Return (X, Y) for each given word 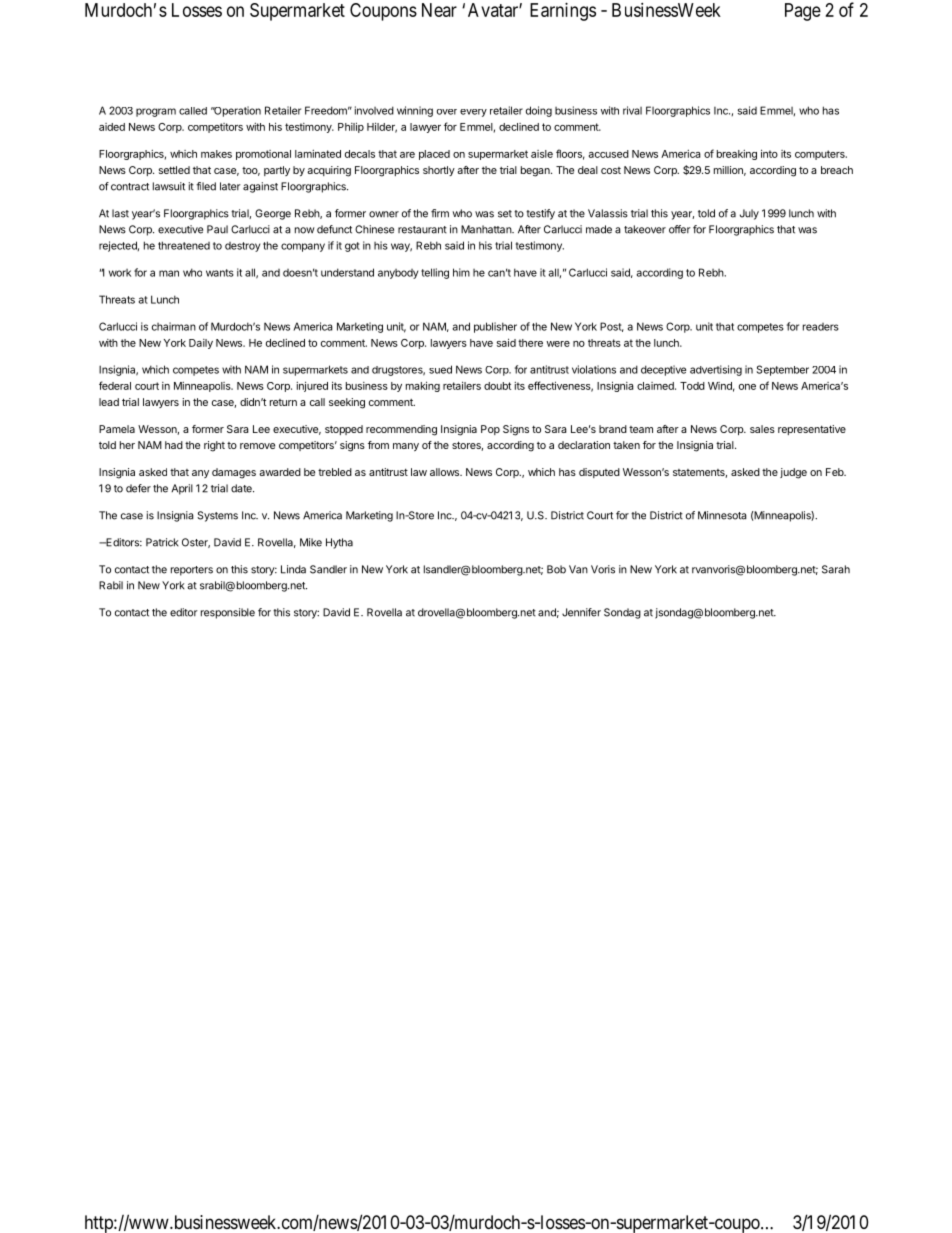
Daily (201, 344)
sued (440, 369)
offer (680, 229)
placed (434, 155)
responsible (228, 613)
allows (445, 472)
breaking (737, 155)
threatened (184, 245)
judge (793, 473)
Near (439, 10)
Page (803, 12)
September (783, 370)
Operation (236, 111)
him (461, 272)
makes (216, 154)
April (182, 489)
